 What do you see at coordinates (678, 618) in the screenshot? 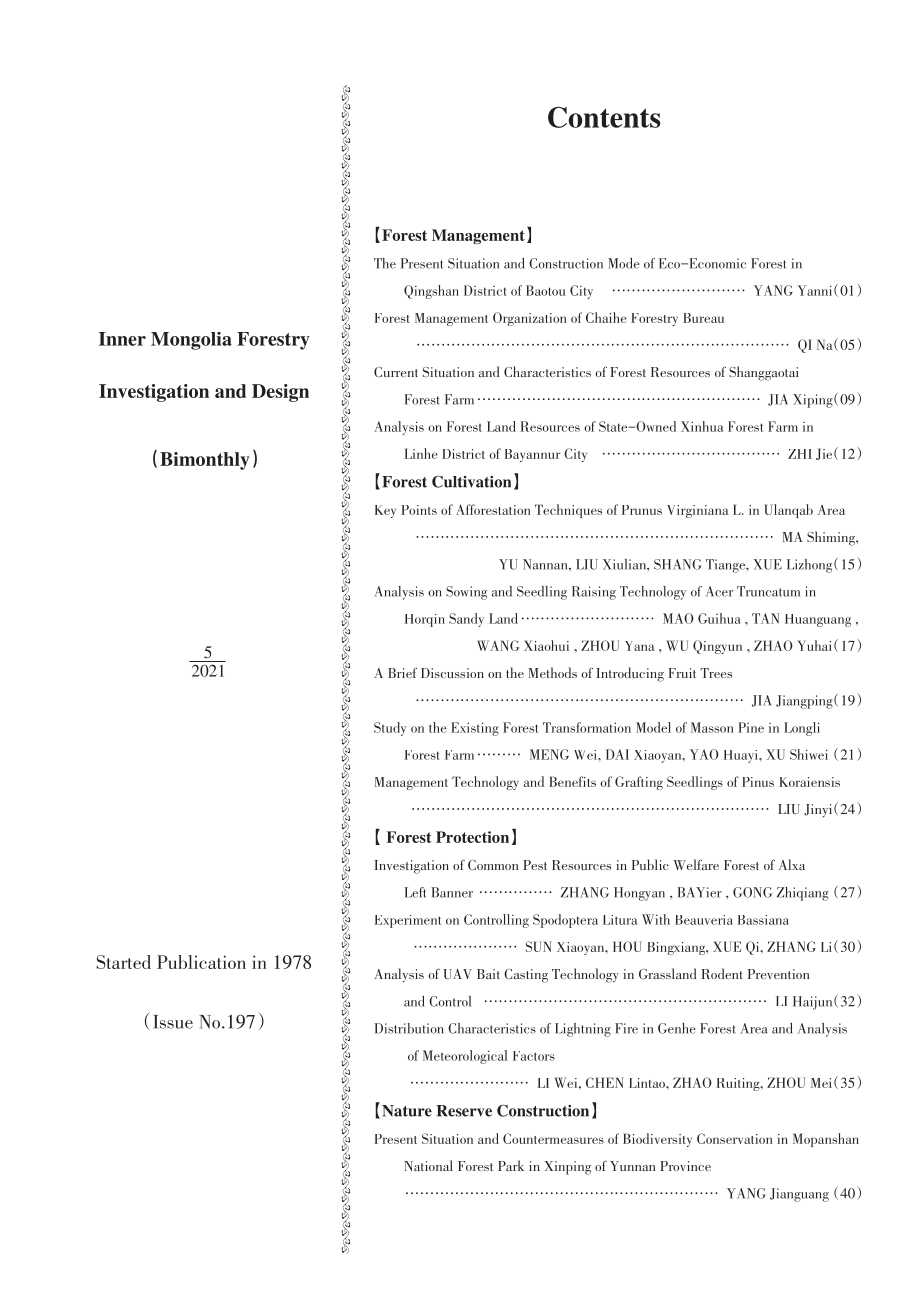
I see `MAO` at bounding box center [678, 618].
